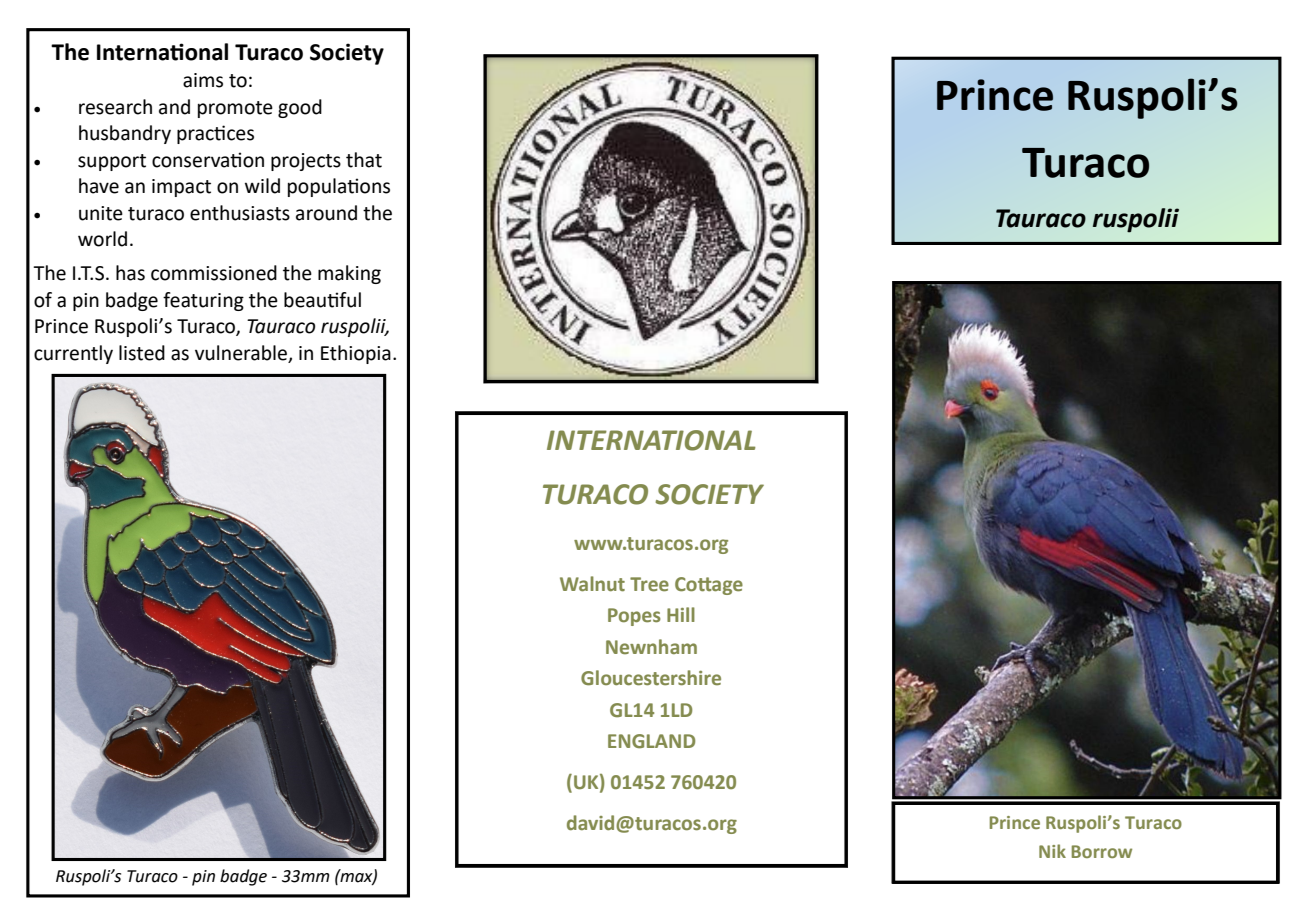 The width and height of the page is (1308, 924). I want to click on making, so click(349, 274).
